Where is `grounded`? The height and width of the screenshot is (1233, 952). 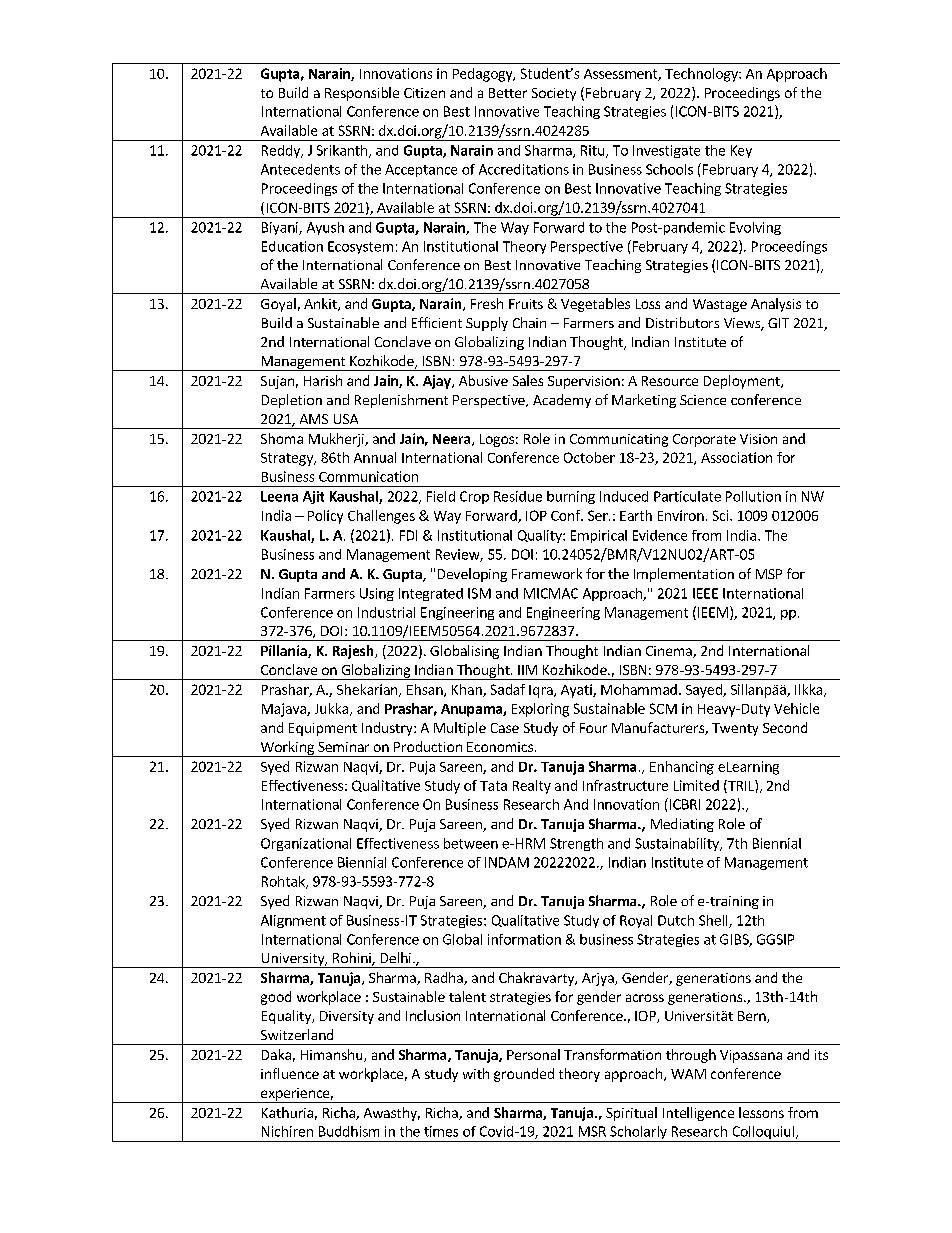
grounded is located at coordinates (524, 1075).
